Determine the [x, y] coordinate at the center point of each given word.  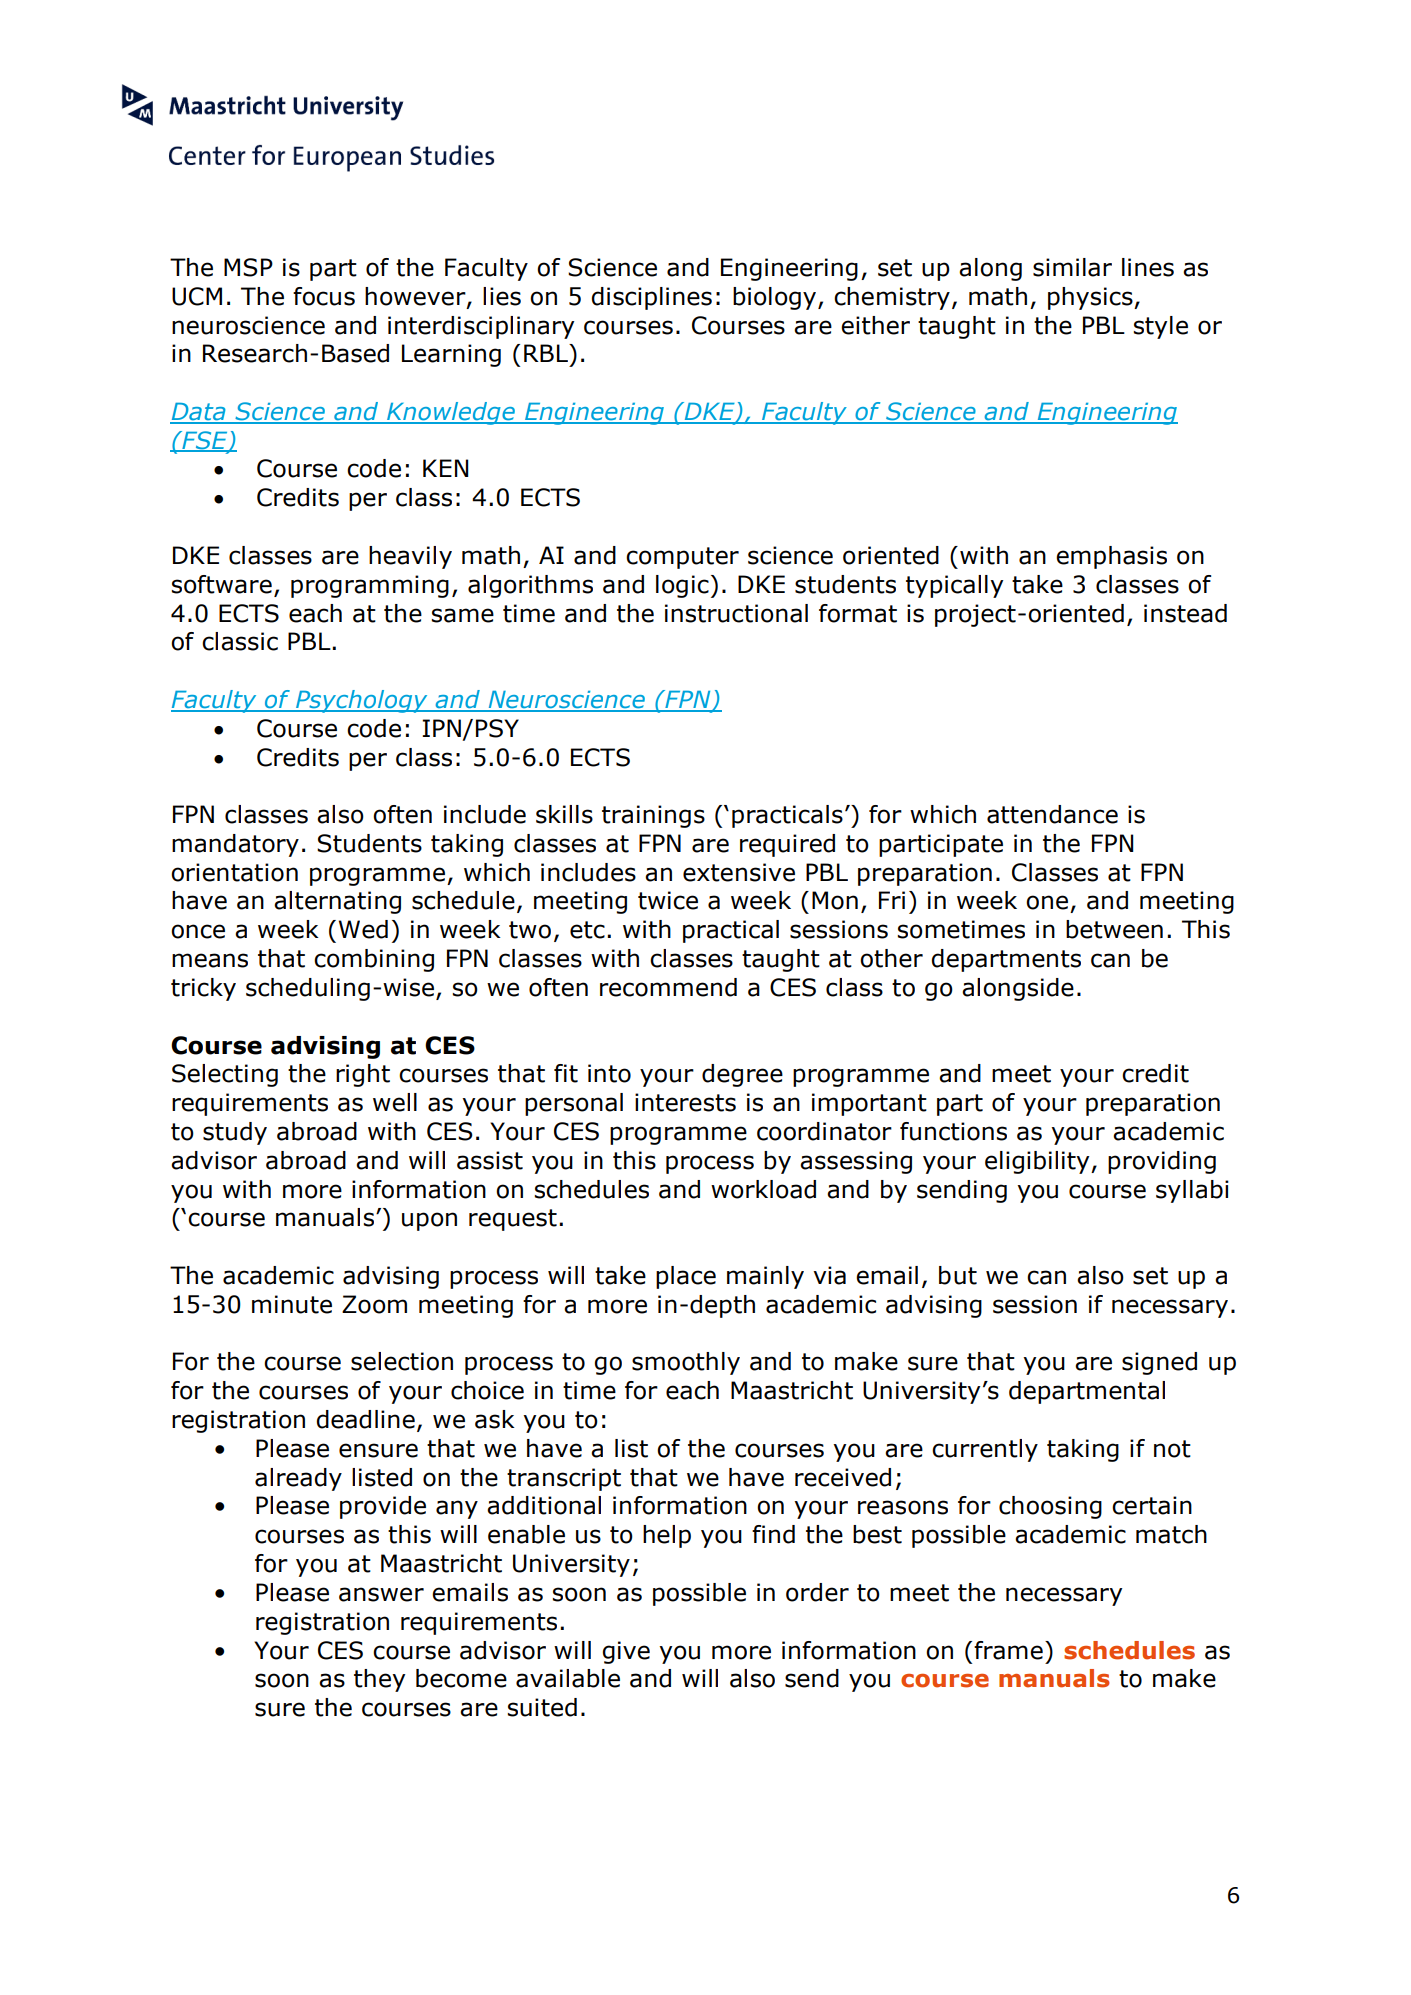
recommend [668, 987]
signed [1159, 1363]
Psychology [361, 701]
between [1114, 929]
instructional [736, 613]
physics [1091, 298]
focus [324, 296]
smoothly [686, 1363]
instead [1185, 613]
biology [776, 298]
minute [292, 1304]
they [379, 1680]
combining [374, 960]
